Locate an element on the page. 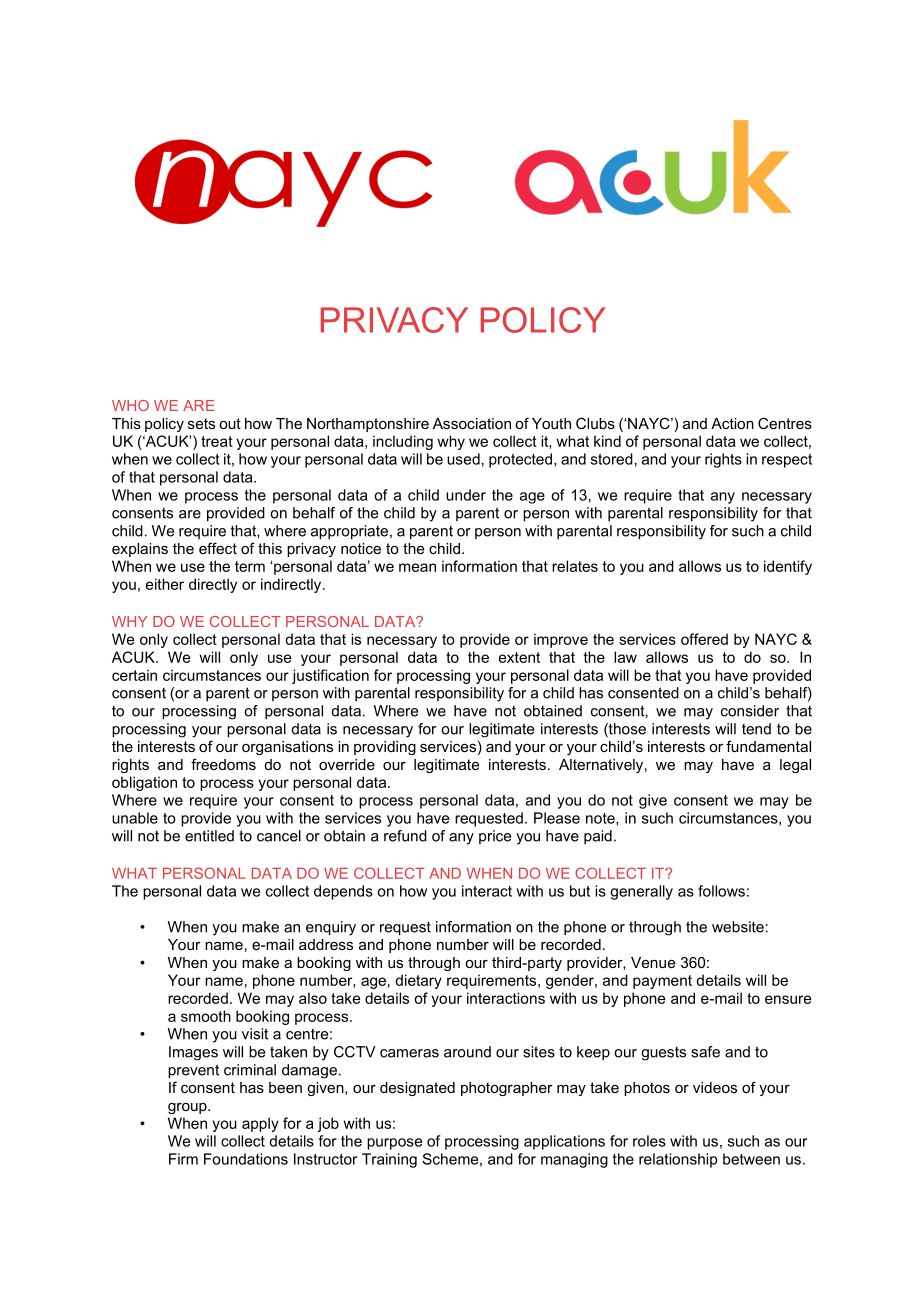 The height and width of the image is (1308, 924). respect is located at coordinates (787, 461).
